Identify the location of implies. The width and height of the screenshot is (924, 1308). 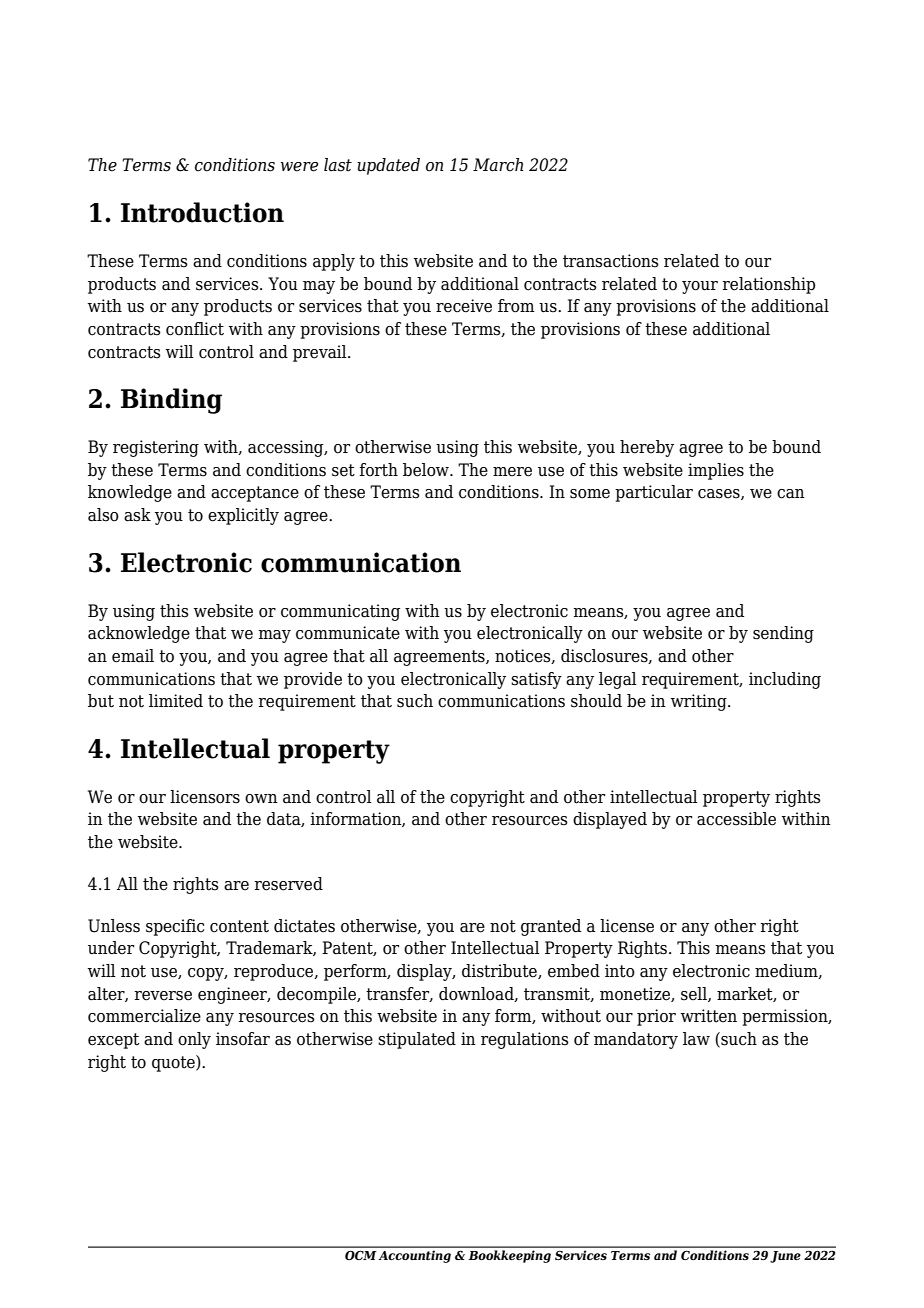
(716, 471).
